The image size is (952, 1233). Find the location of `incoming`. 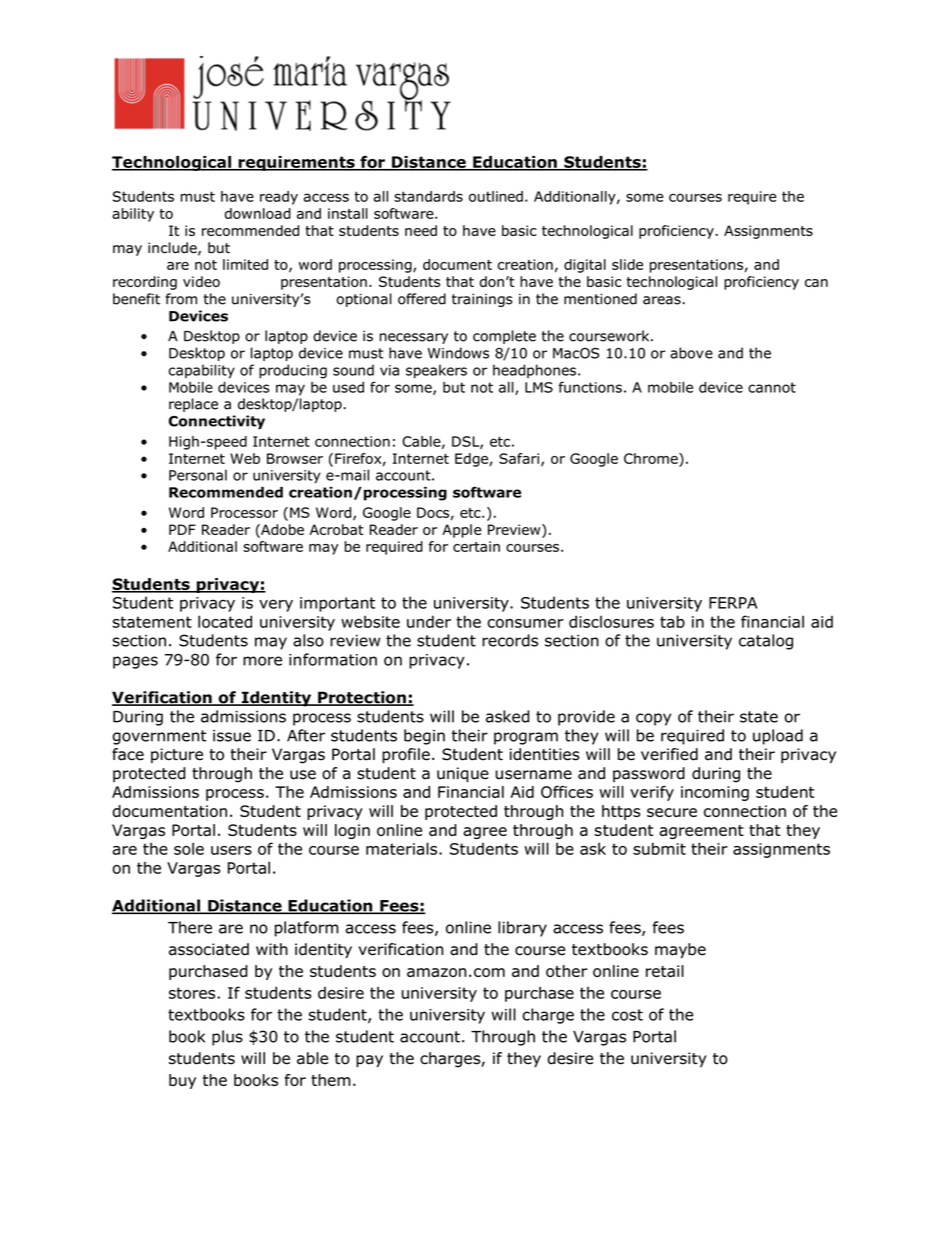

incoming is located at coordinates (715, 793).
